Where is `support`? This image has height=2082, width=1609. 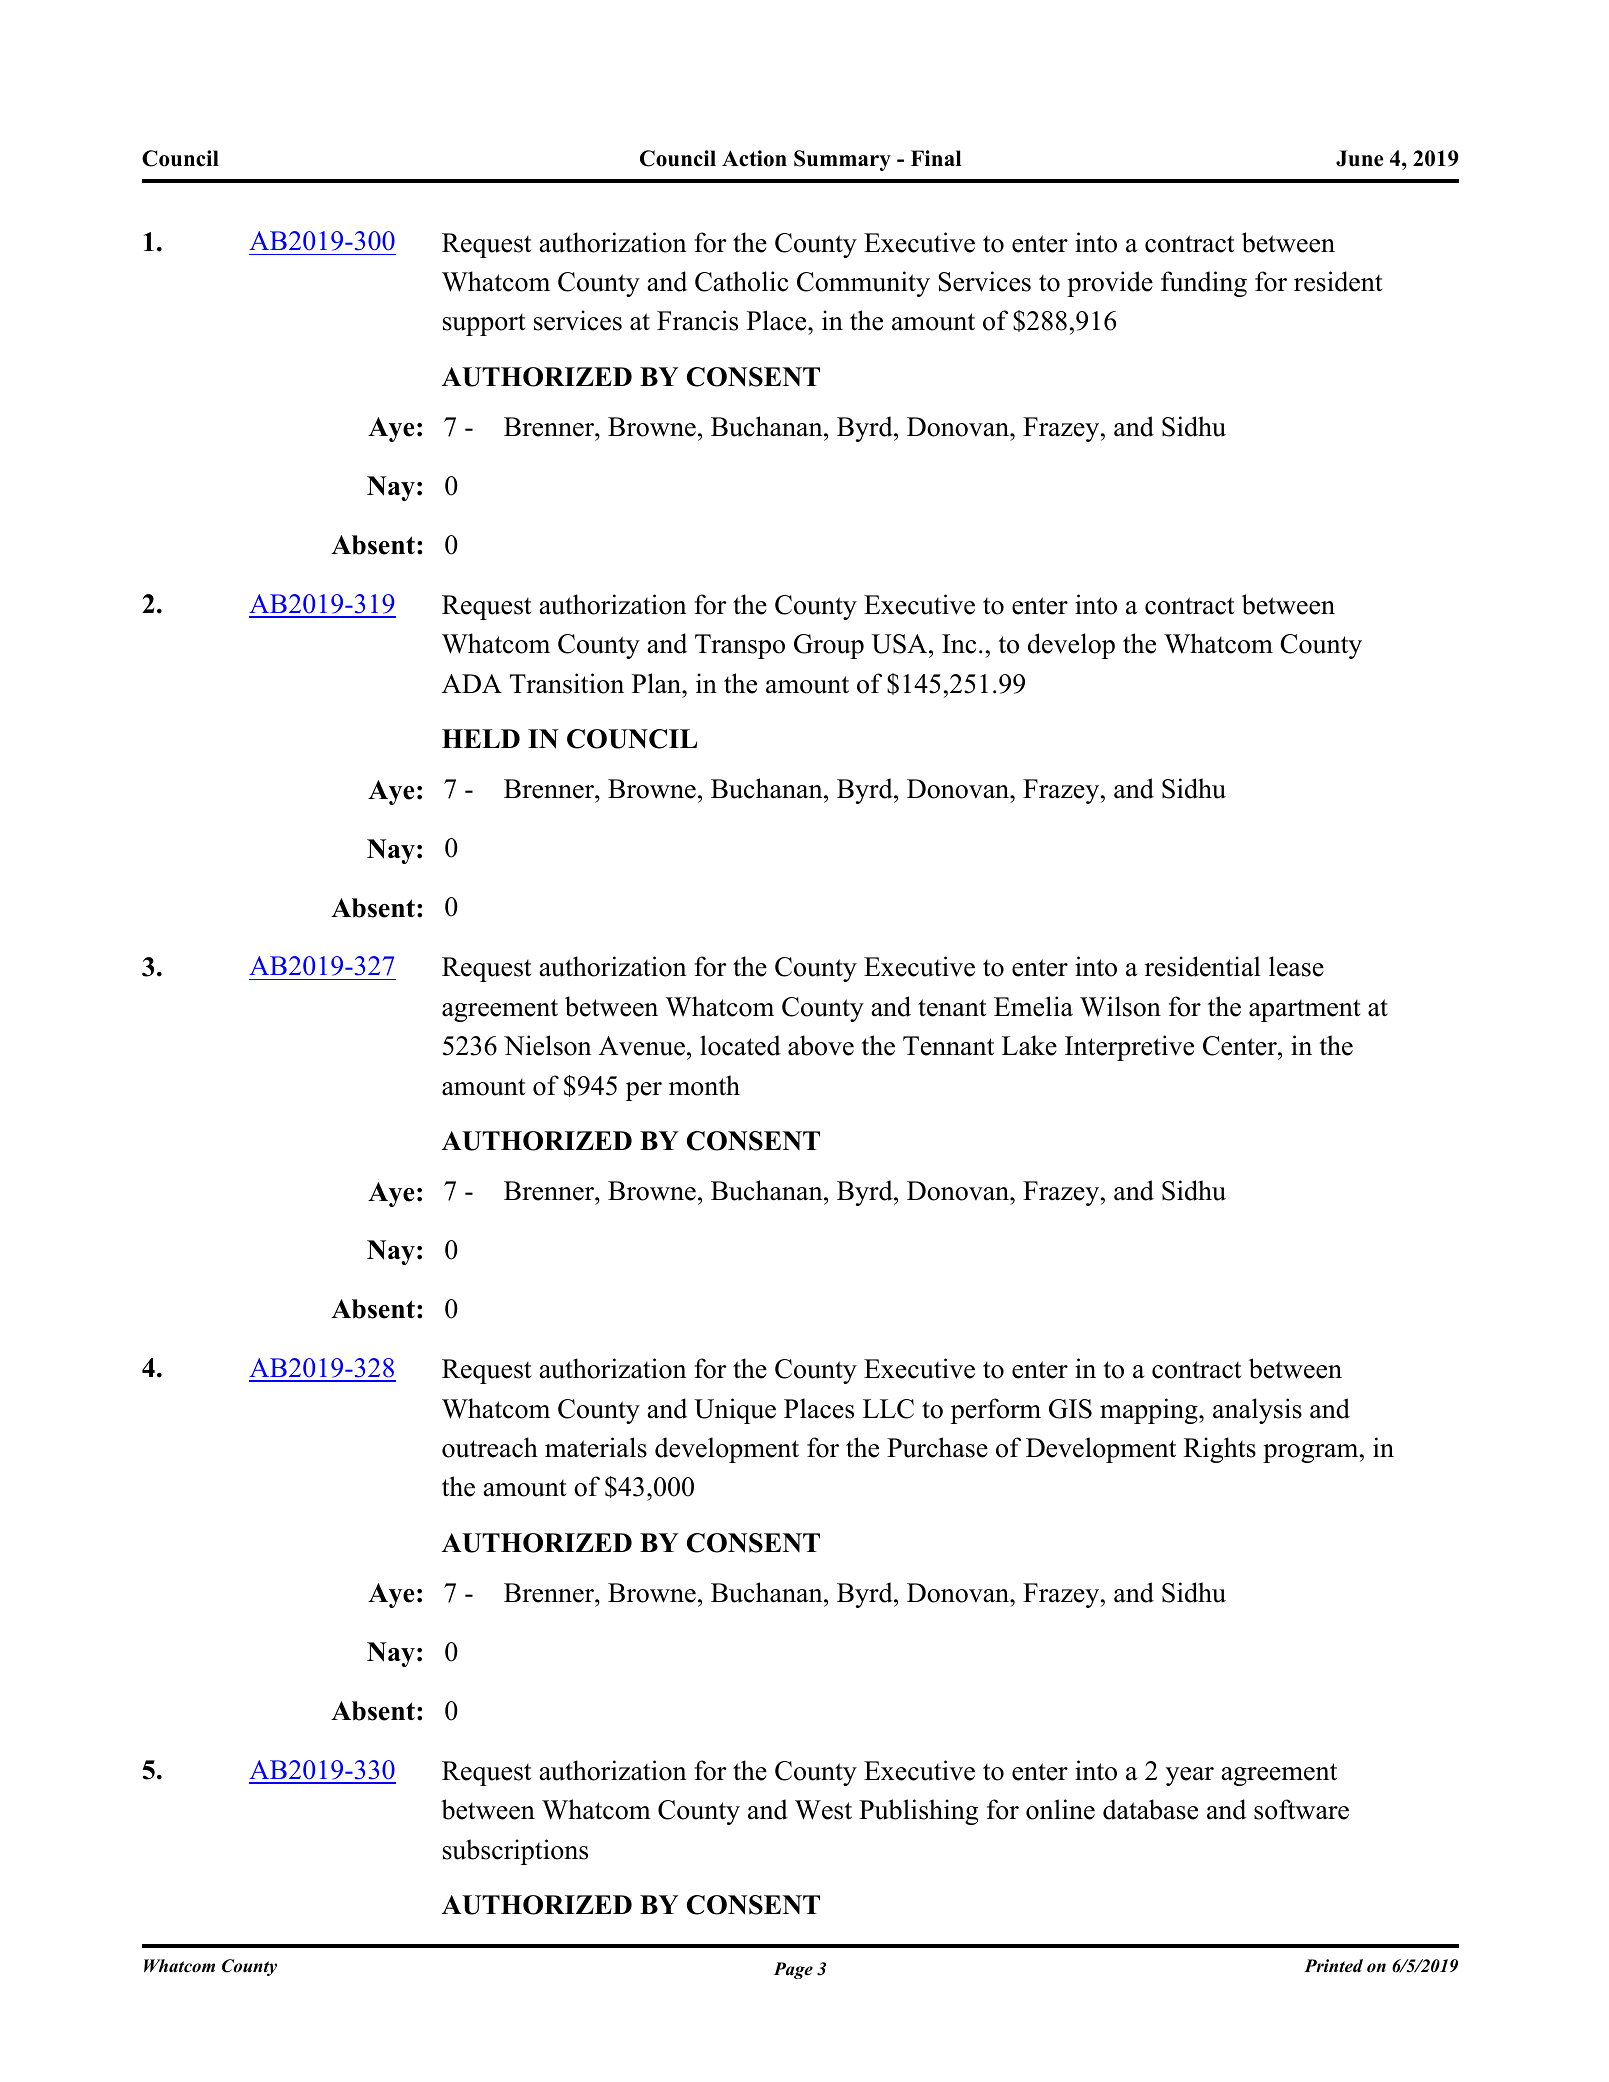
support is located at coordinates (484, 325).
